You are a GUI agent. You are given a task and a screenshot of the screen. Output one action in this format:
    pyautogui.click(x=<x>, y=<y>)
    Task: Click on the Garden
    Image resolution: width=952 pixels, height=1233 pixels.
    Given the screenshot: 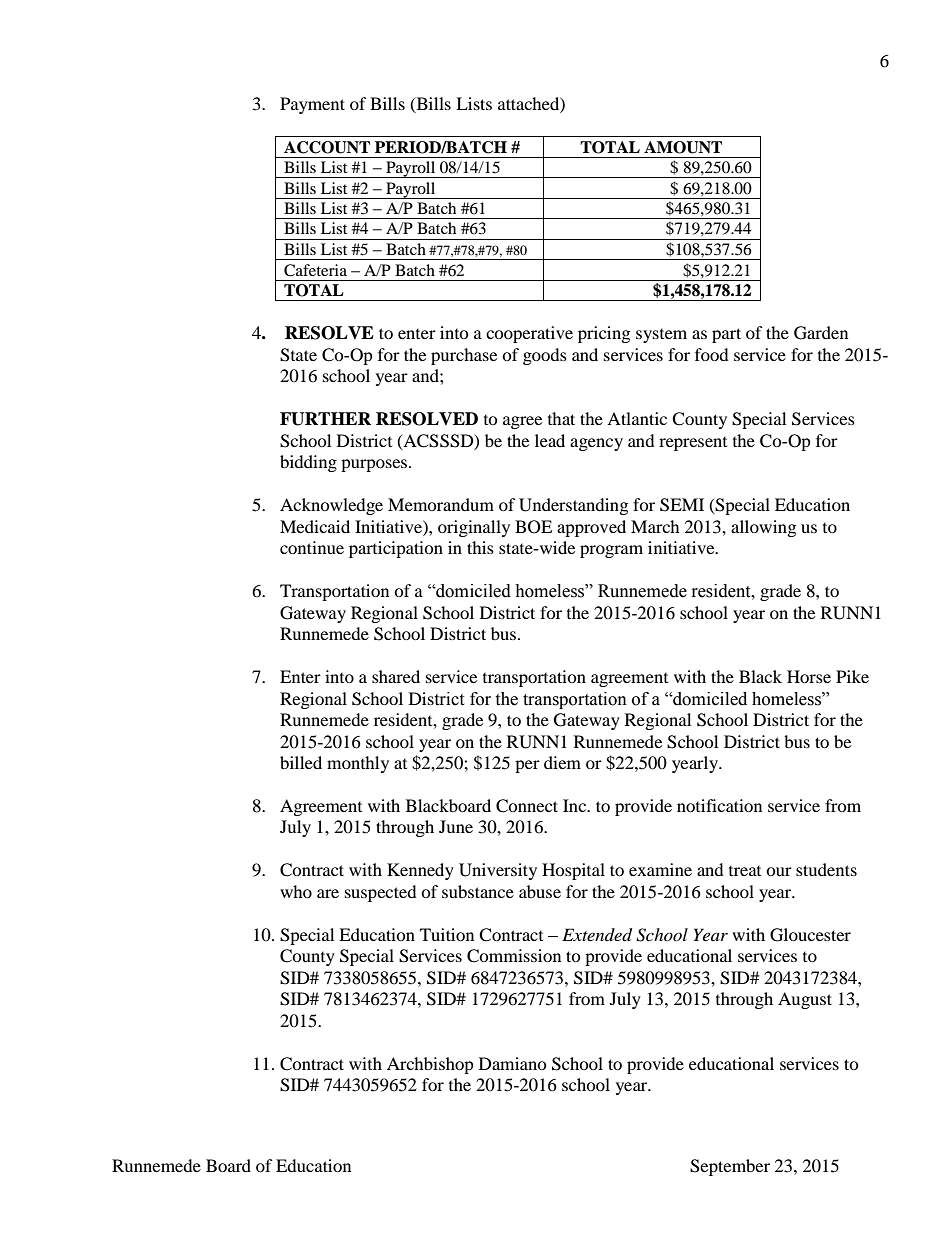 What is the action you would take?
    pyautogui.click(x=821, y=333)
